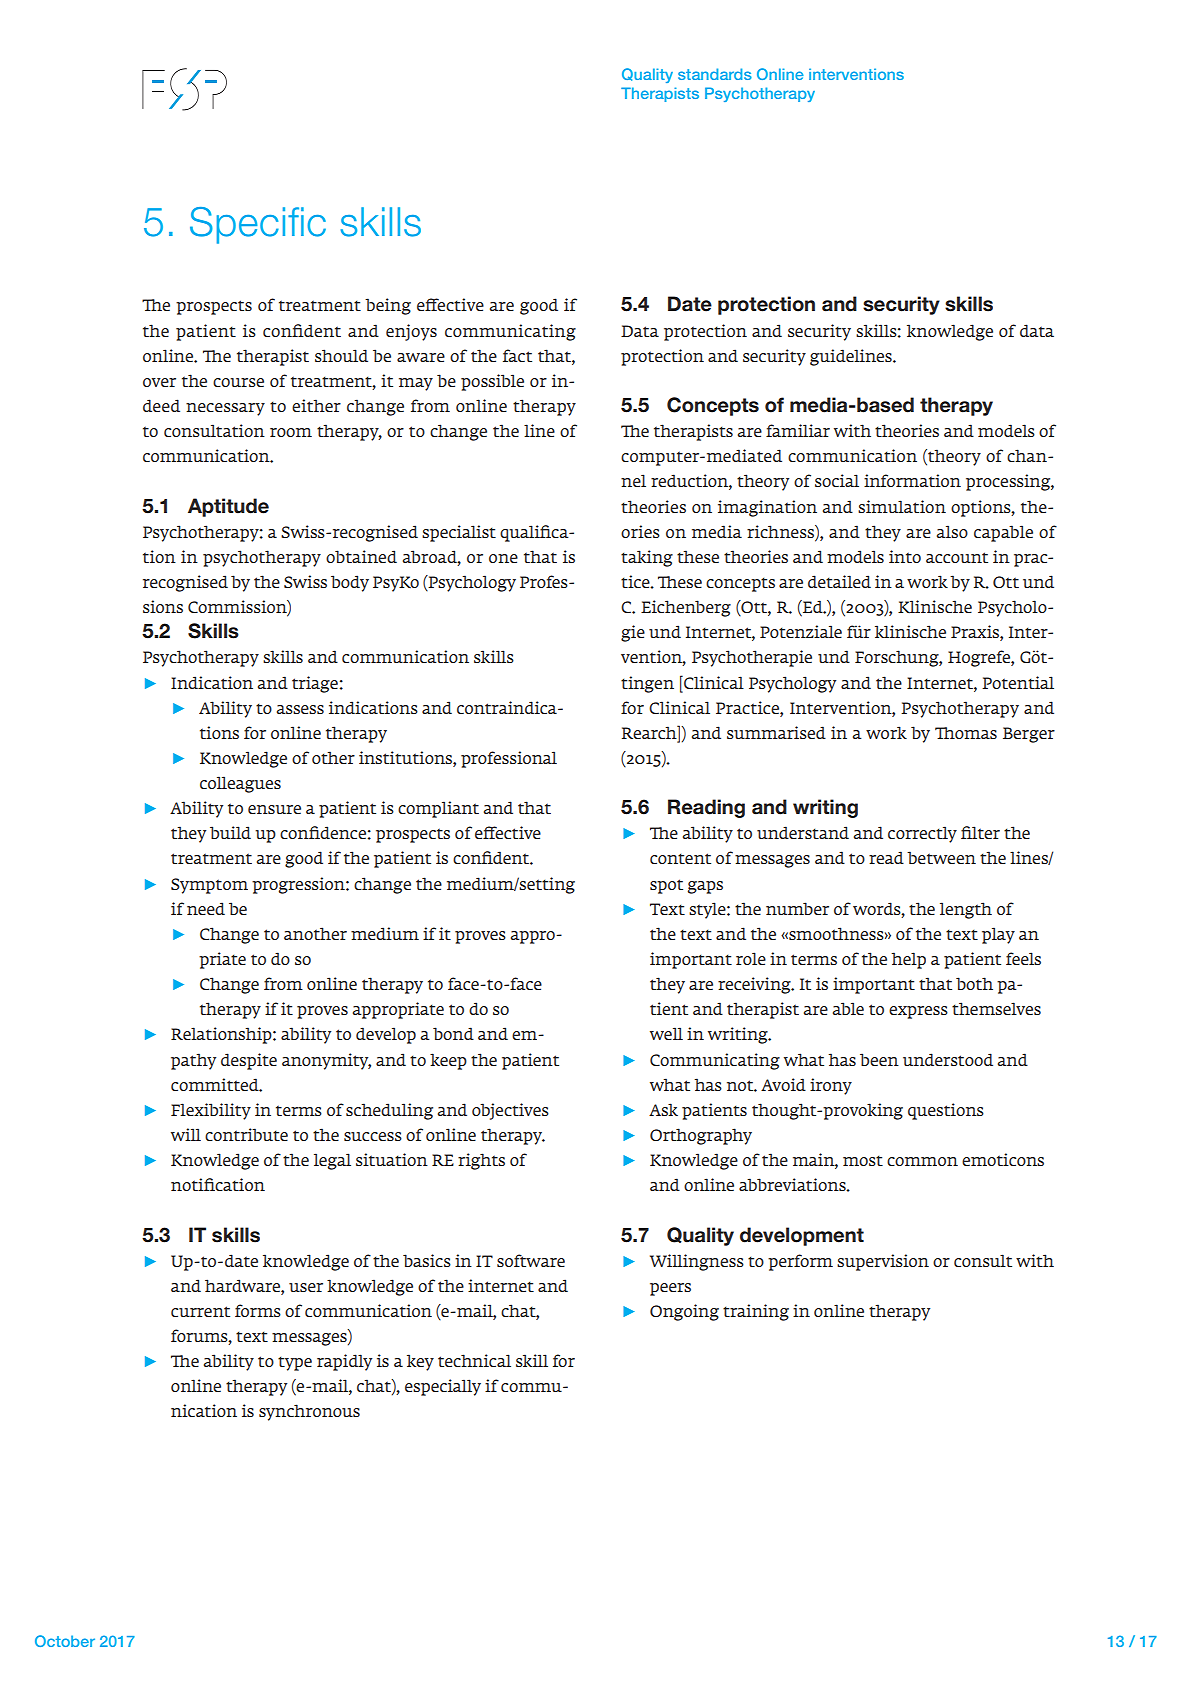 Image resolution: width=1197 pixels, height=1693 pixels. Describe the element at coordinates (798, 430) in the document. I see `familiar` at that location.
